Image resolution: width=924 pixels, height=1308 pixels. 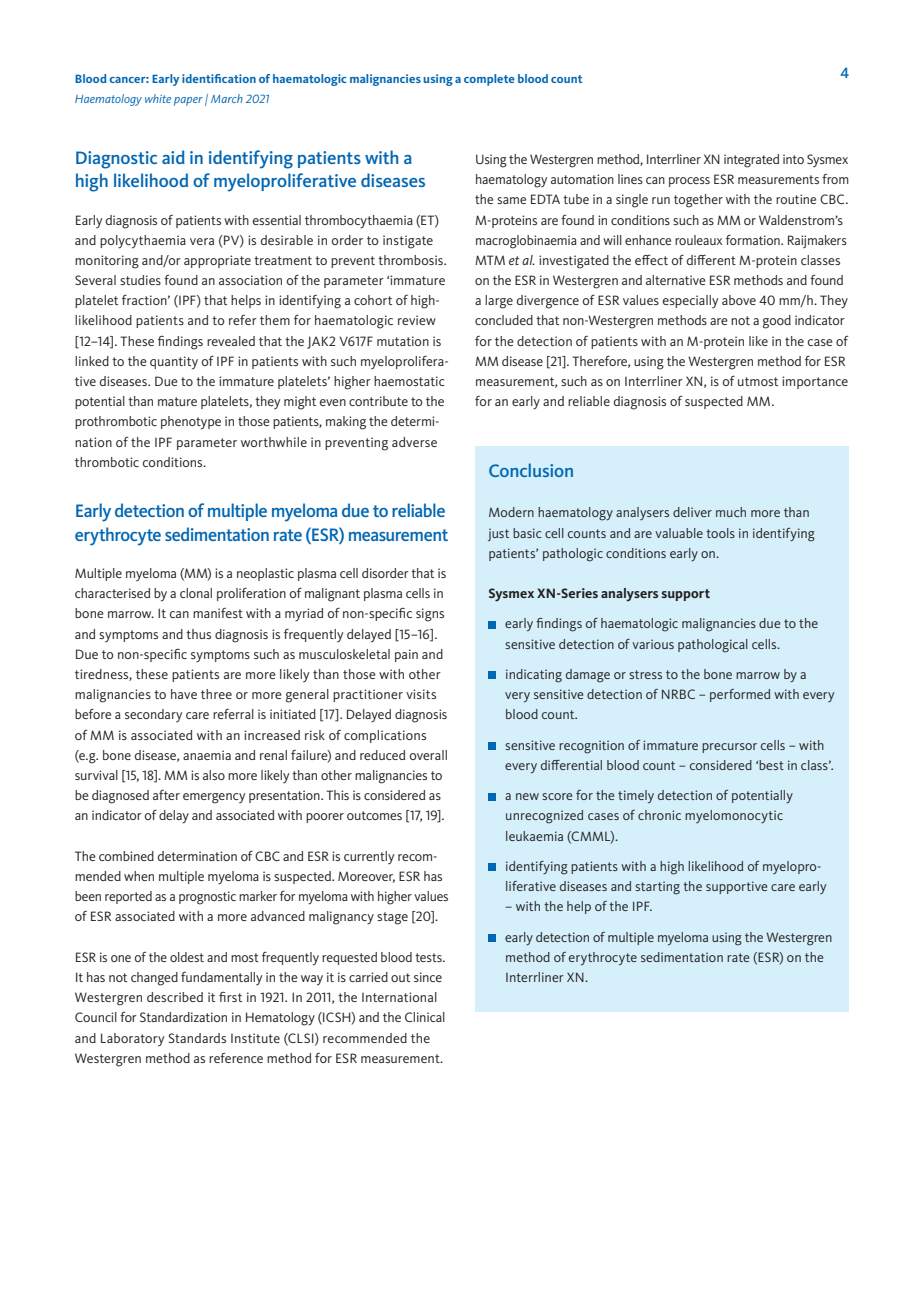 What do you see at coordinates (191, 423) in the screenshot?
I see `phenotype` at bounding box center [191, 423].
